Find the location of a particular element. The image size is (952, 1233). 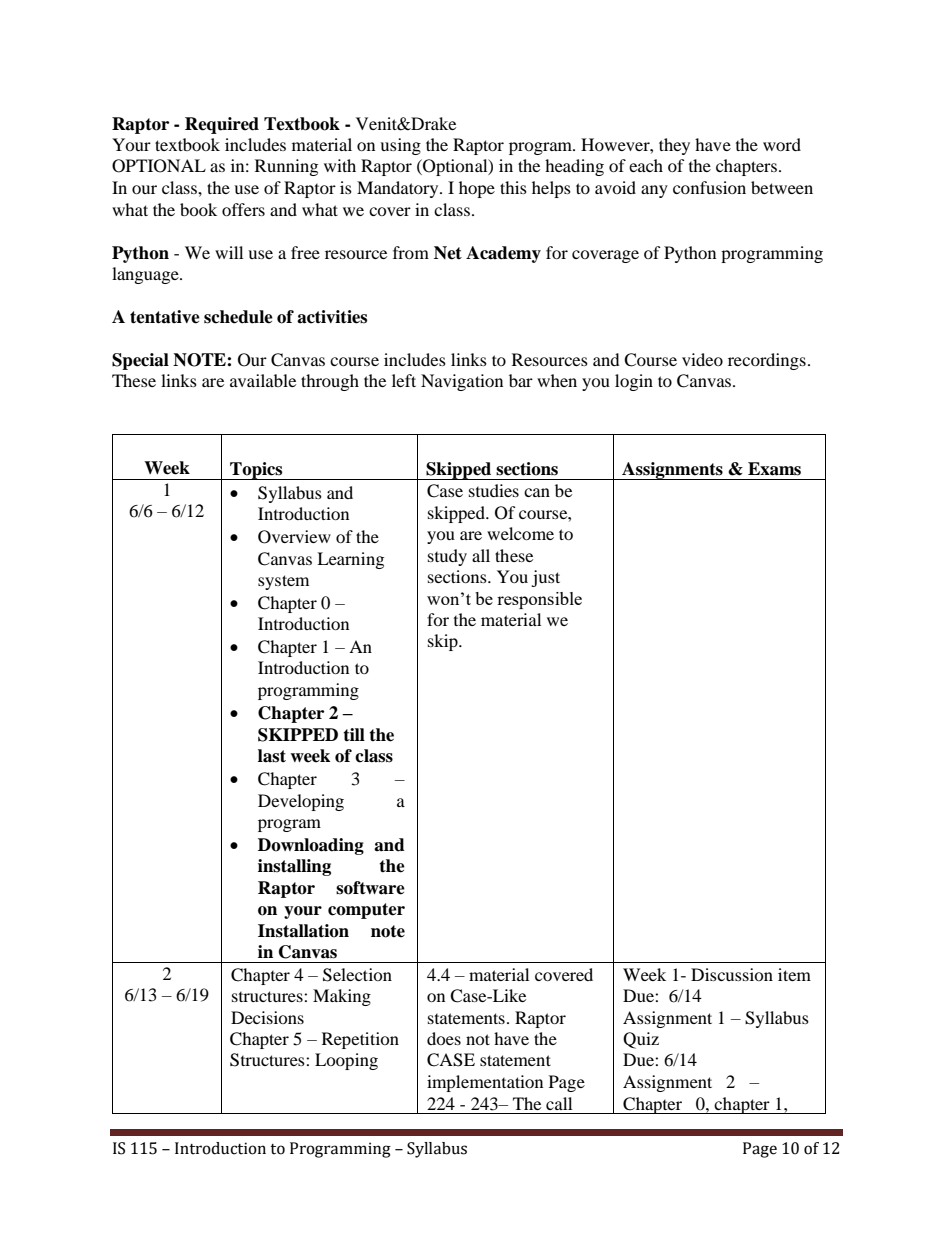

video is located at coordinates (702, 359).
